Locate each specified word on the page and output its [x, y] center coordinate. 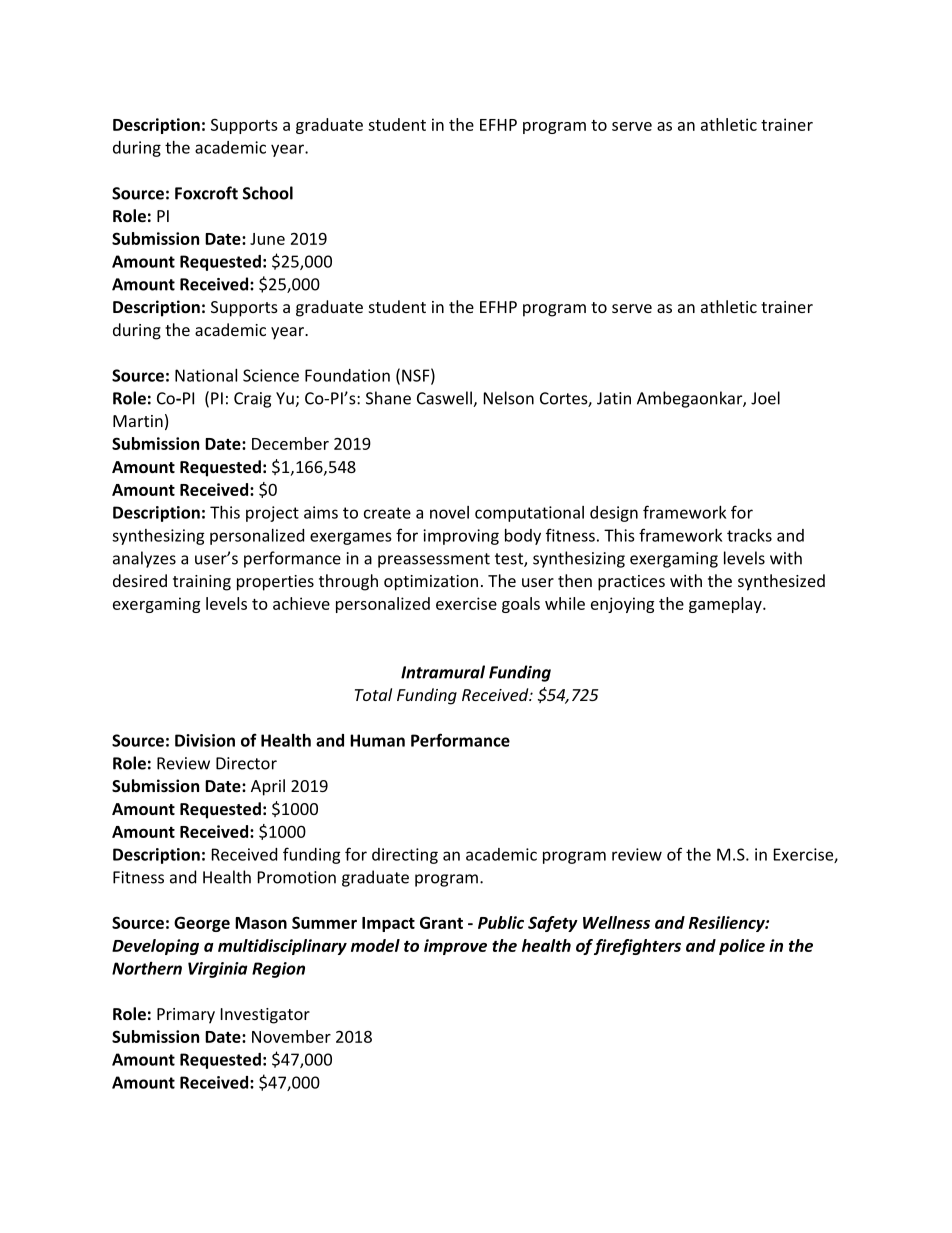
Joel [765, 398]
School [268, 193]
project [272, 514]
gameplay [726, 605]
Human [377, 740]
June [267, 239]
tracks [749, 535]
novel [449, 512]
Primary [186, 1016]
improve [455, 947]
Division [205, 740]
